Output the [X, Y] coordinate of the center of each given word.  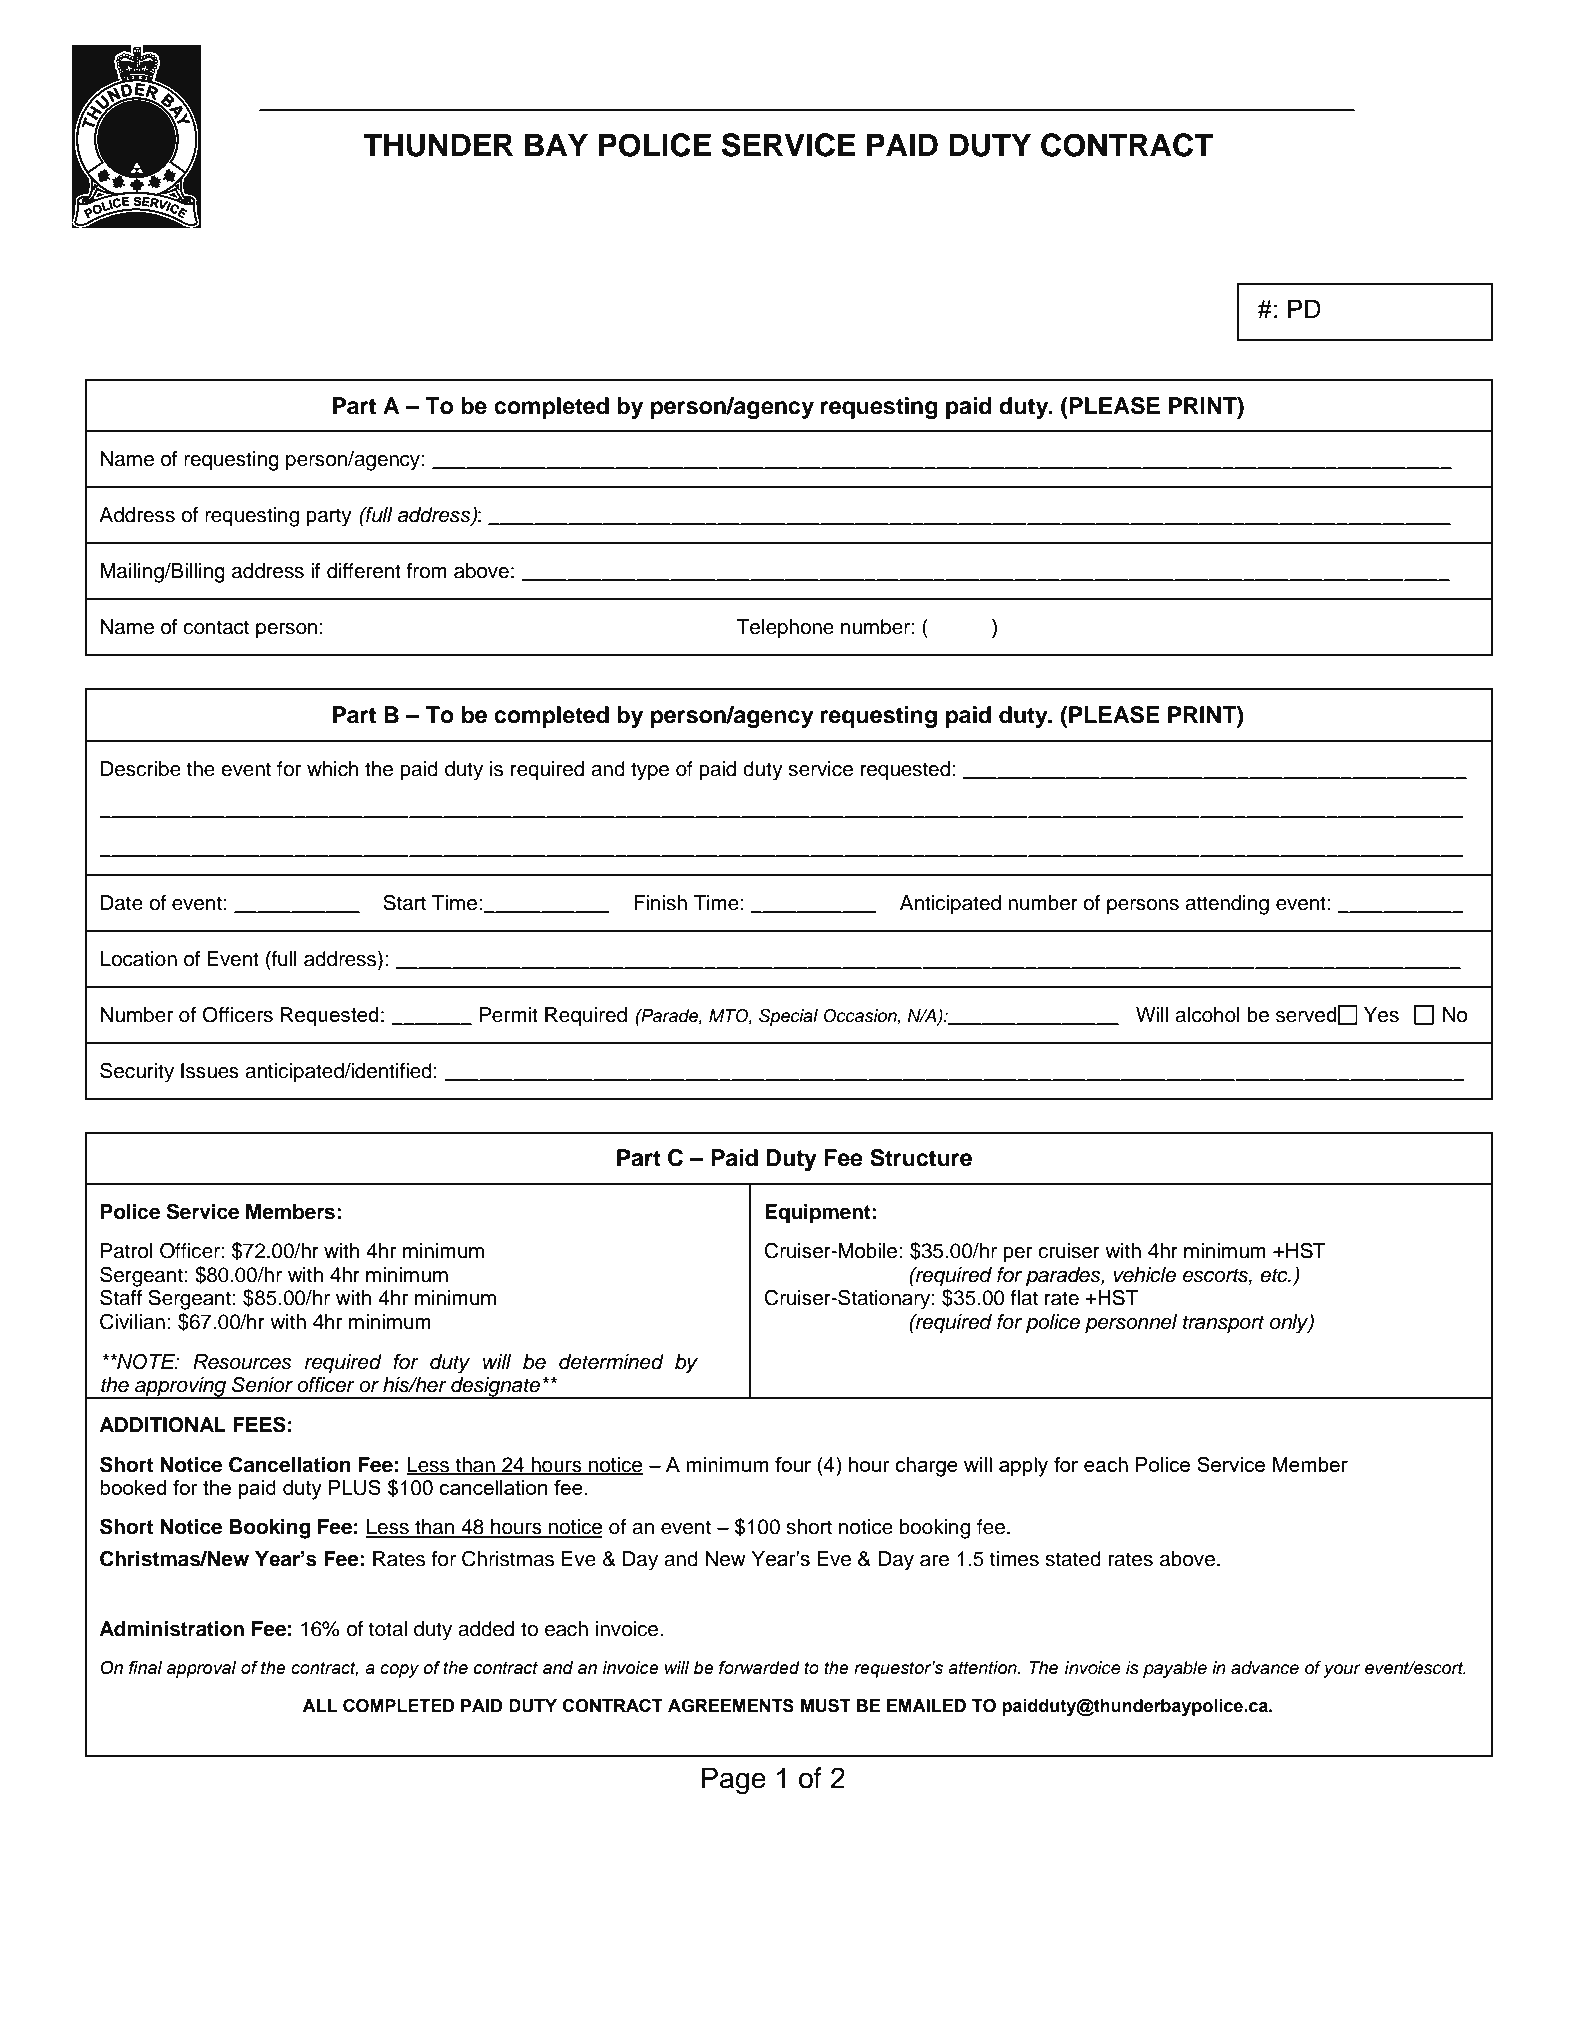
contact [216, 627]
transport [1224, 1324]
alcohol [1207, 1015]
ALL [320, 1705]
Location [138, 959]
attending [1227, 905]
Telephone [785, 629]
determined [611, 1362]
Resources [242, 1362]
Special [788, 1017]
